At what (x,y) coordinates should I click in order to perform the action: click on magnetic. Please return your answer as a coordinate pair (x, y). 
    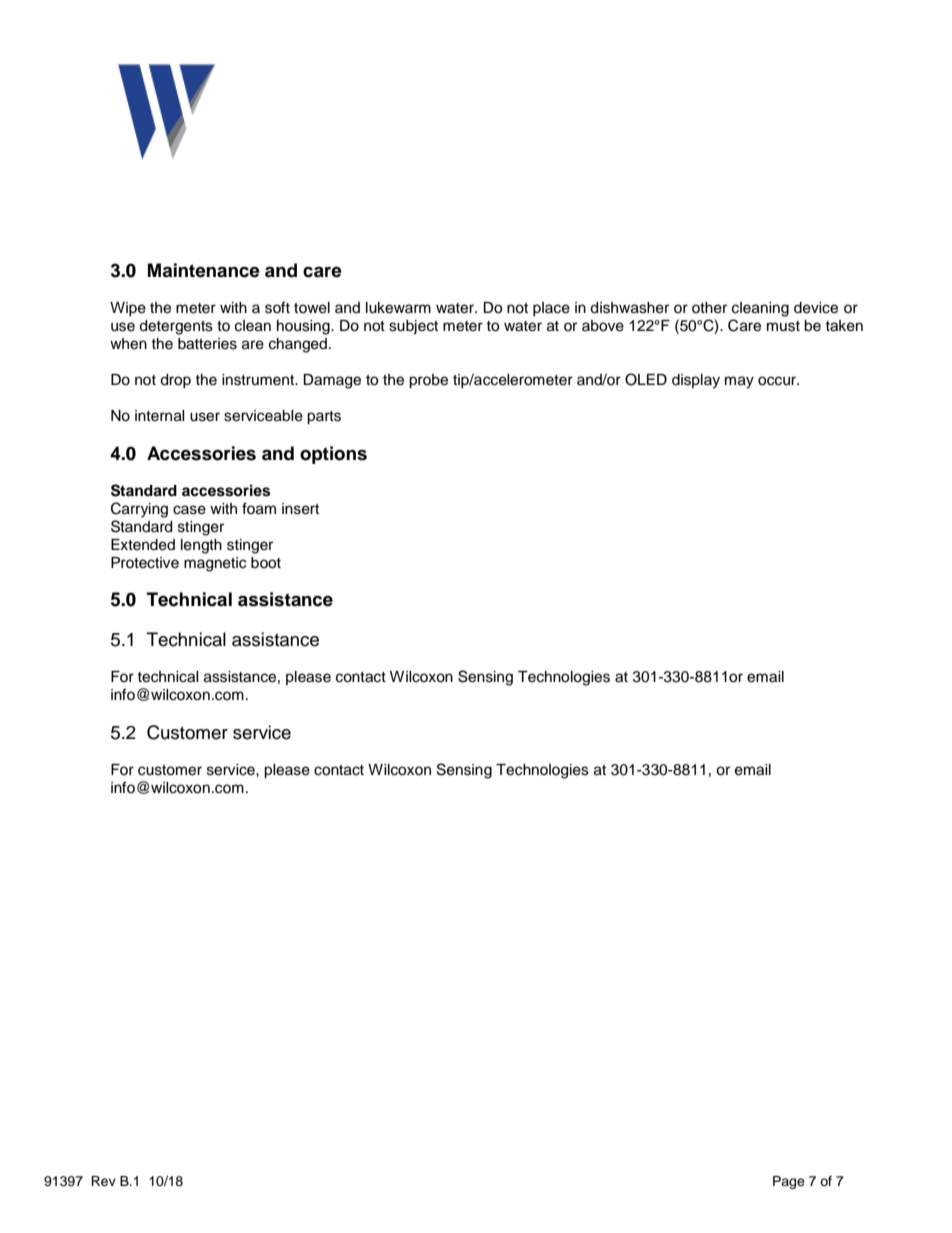
    Looking at the image, I should click on (215, 564).
